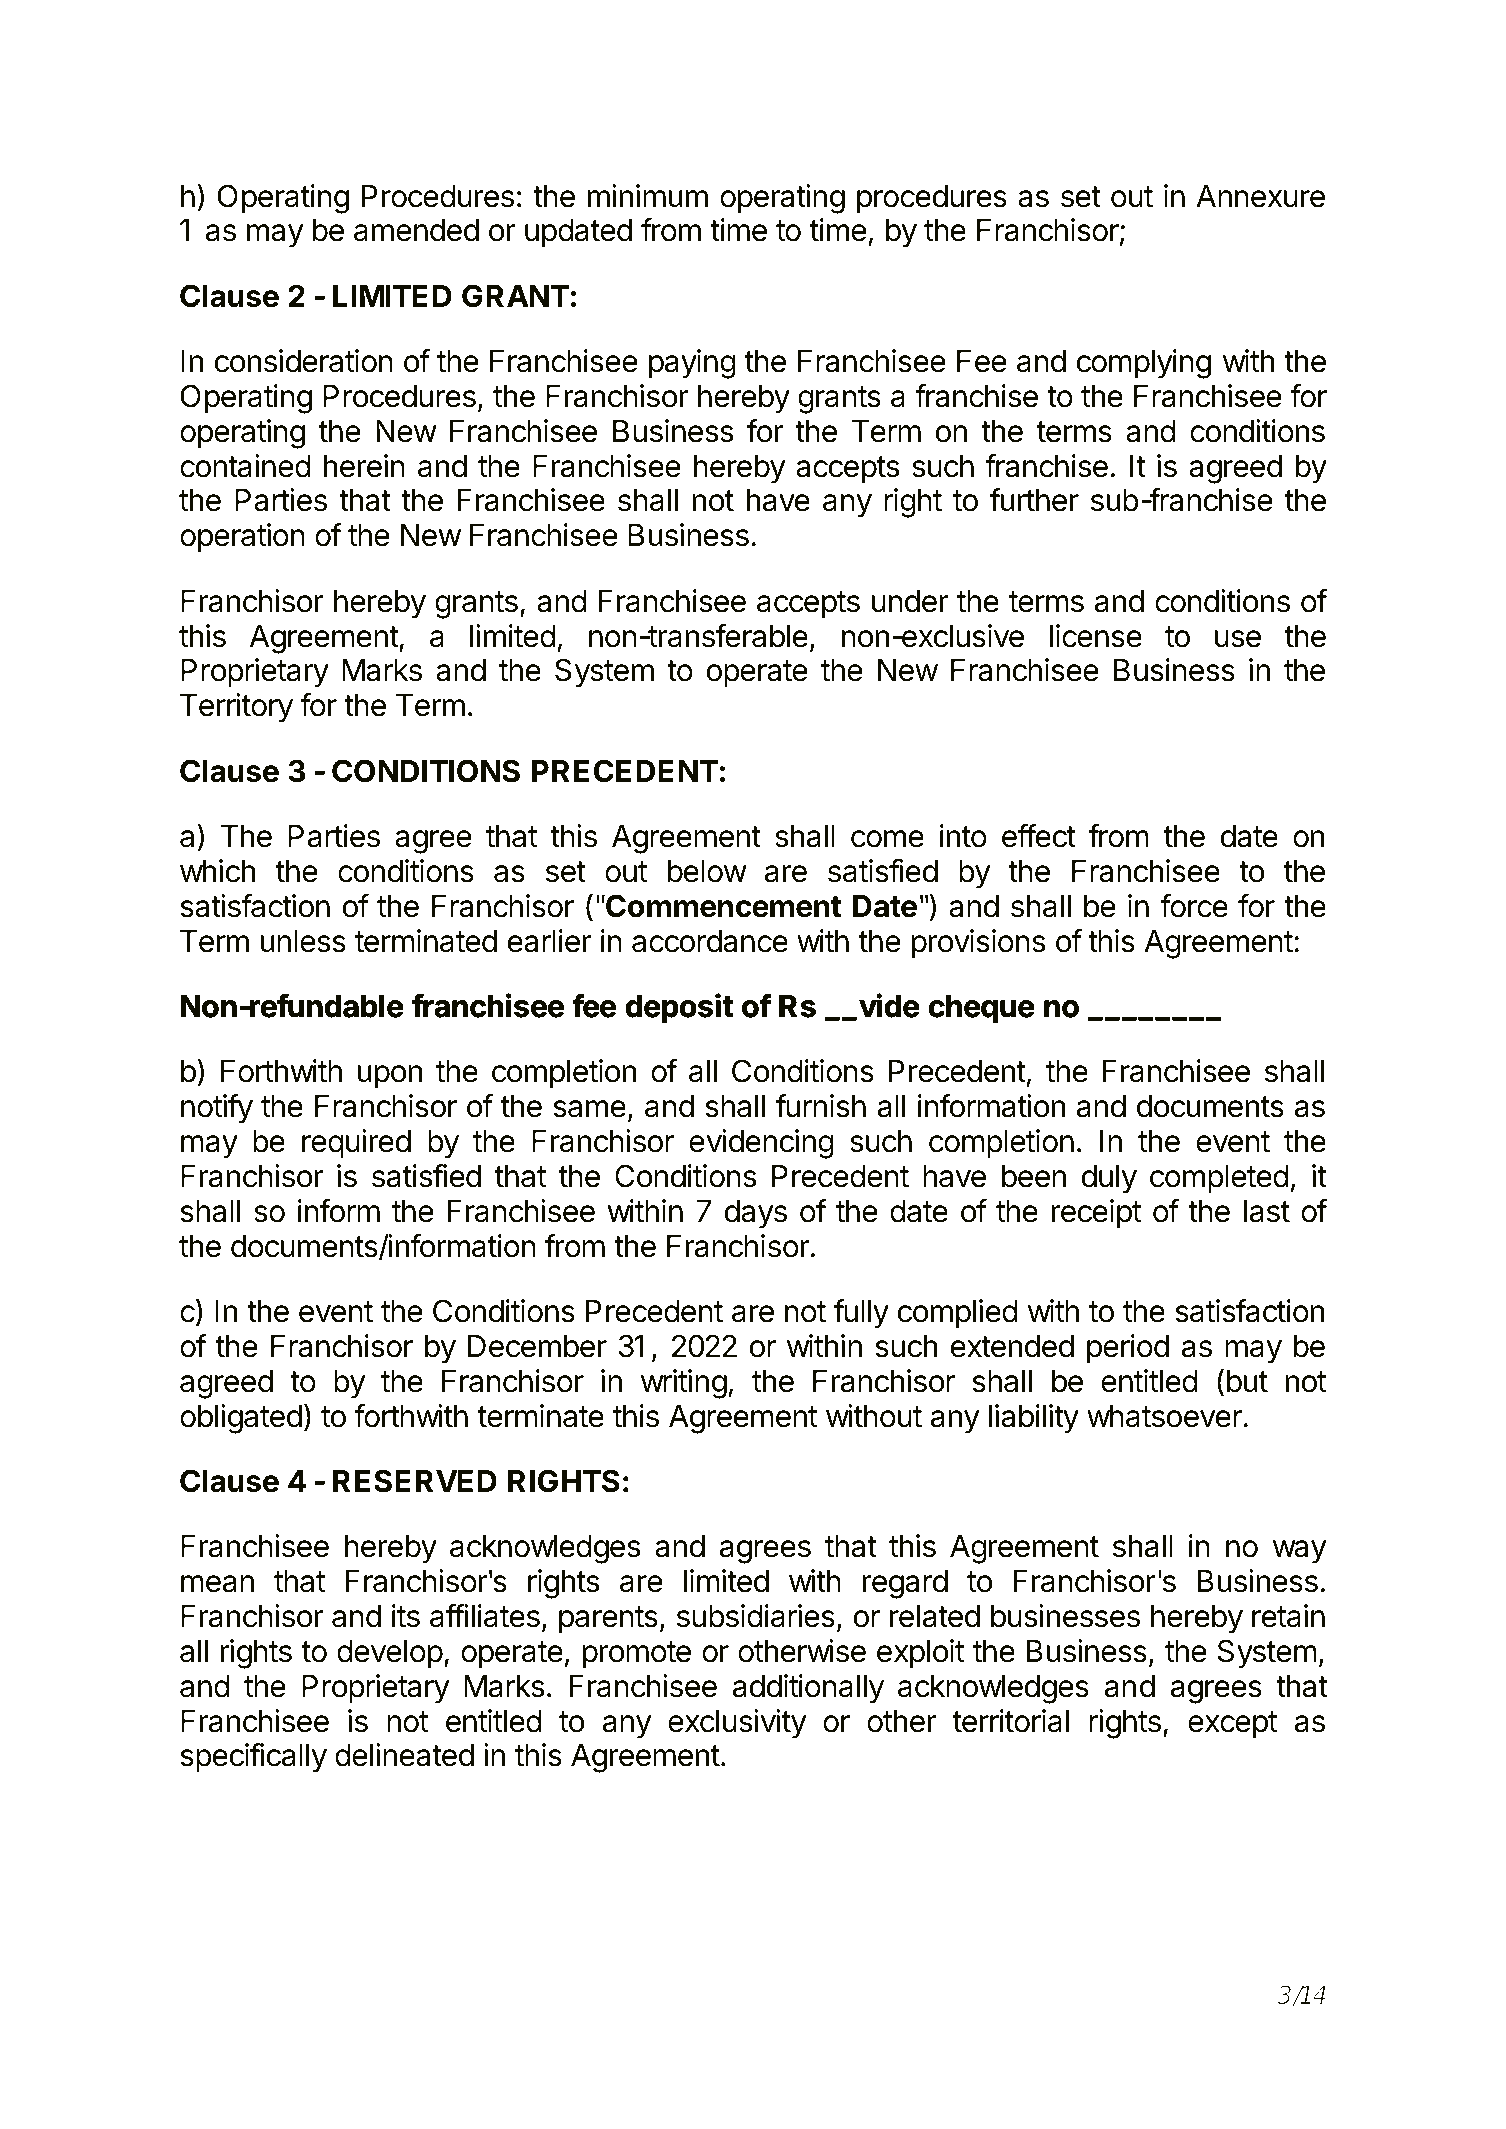  I want to click on minimum, so click(648, 195).
